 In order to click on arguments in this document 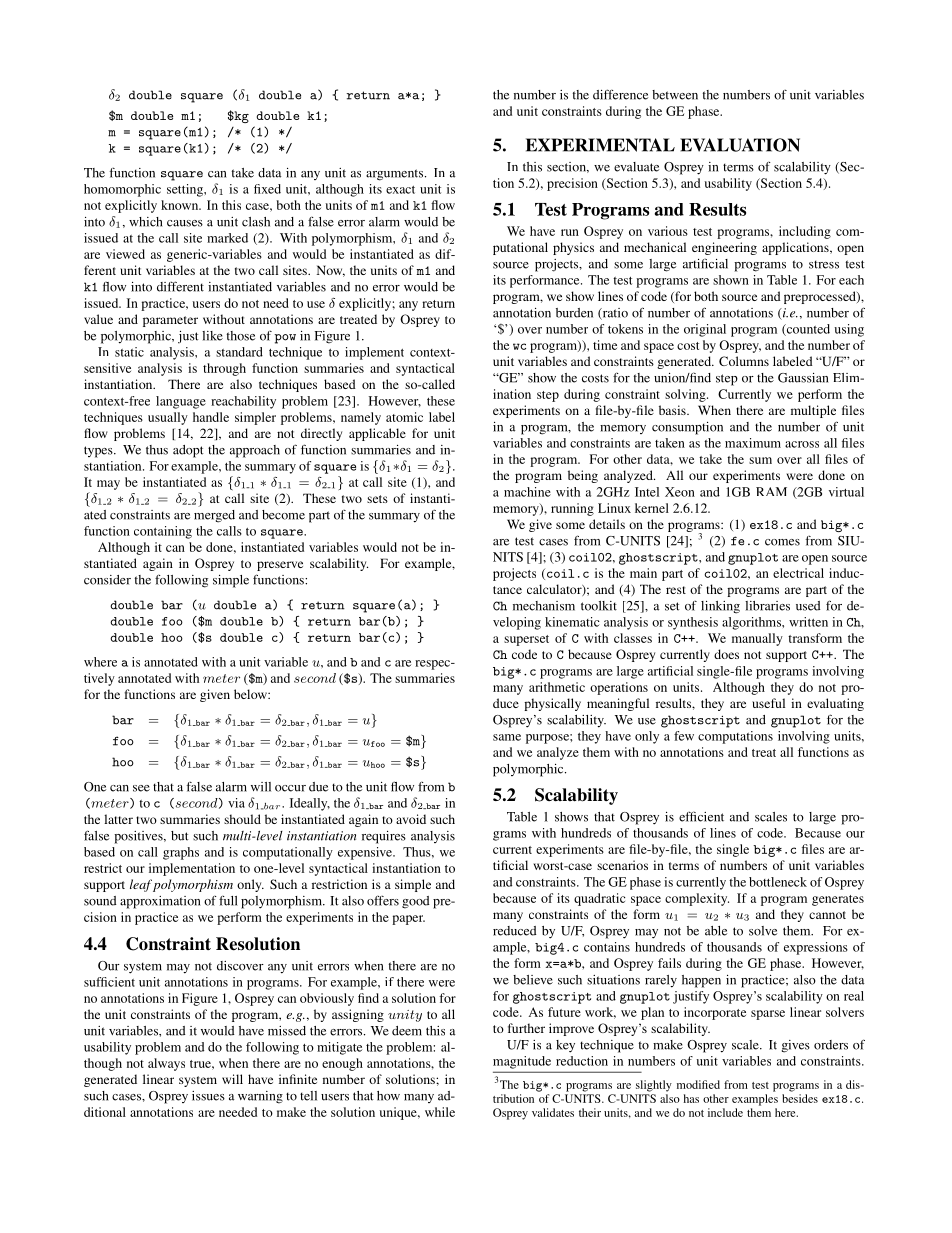, I will do `click(396, 175)`.
